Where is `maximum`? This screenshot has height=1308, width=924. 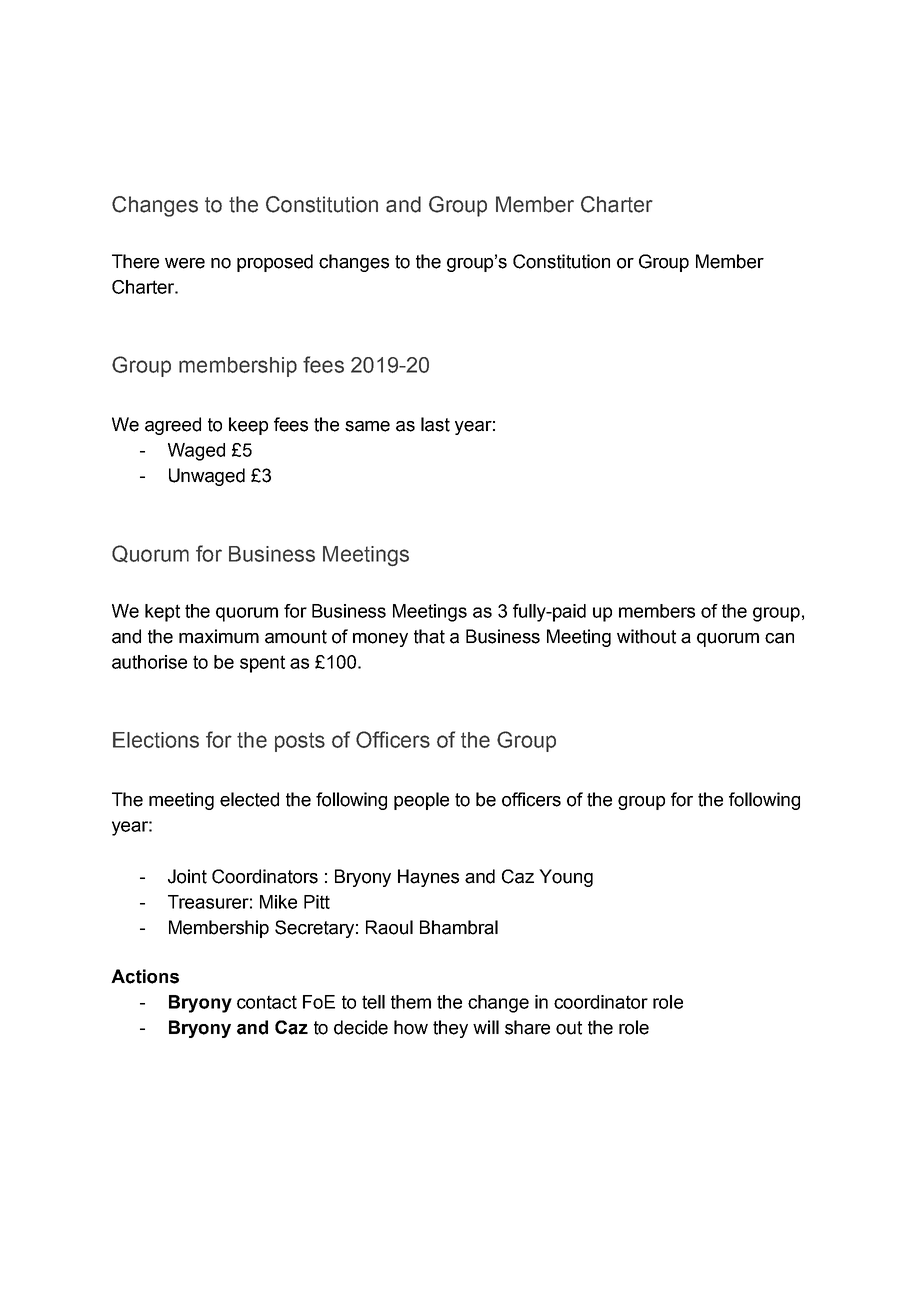 maximum is located at coordinates (219, 636).
